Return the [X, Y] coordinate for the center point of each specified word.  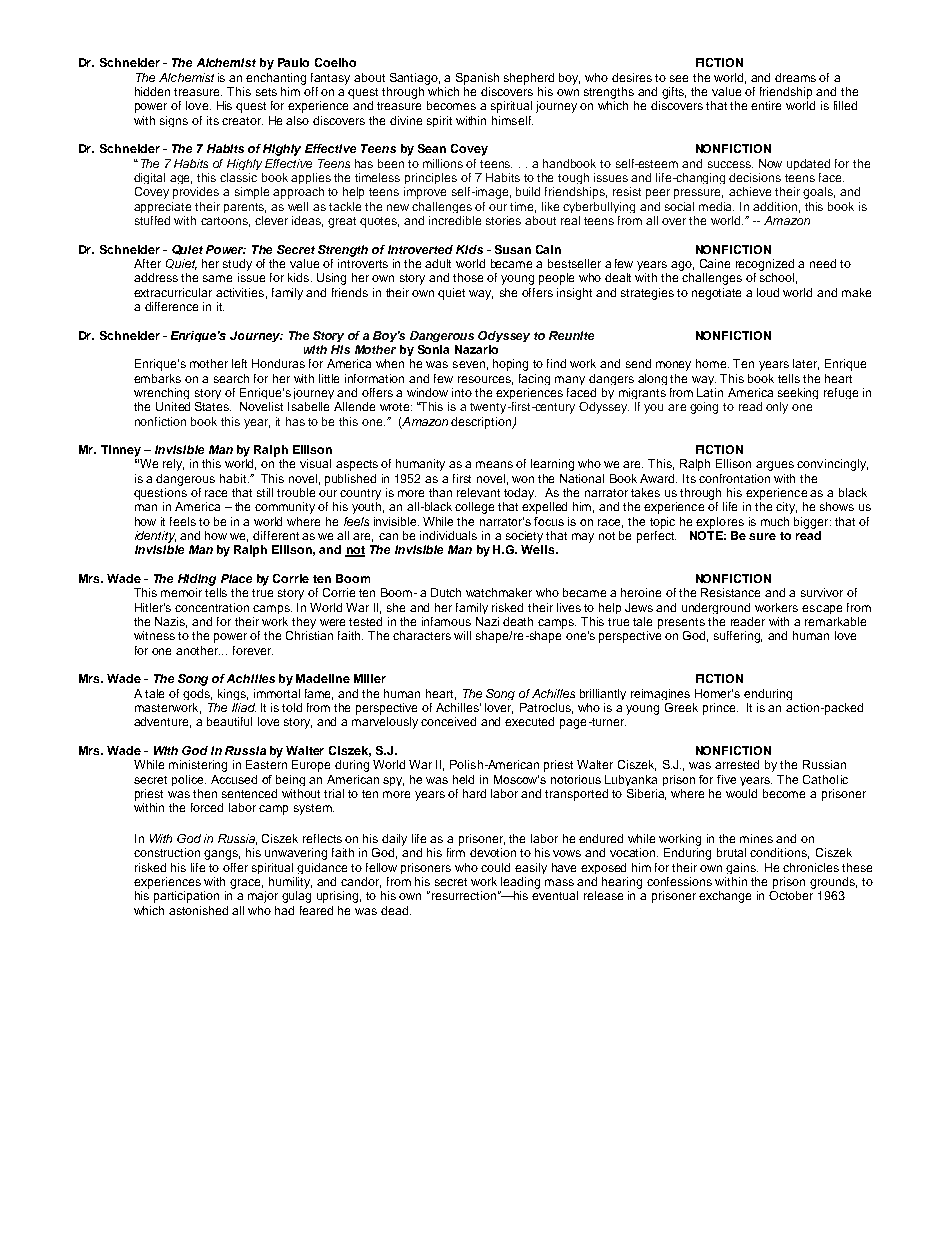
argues [775, 466]
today [520, 494]
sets [266, 92]
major [263, 897]
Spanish [477, 79]
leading [520, 883]
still [265, 492]
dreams [795, 77]
